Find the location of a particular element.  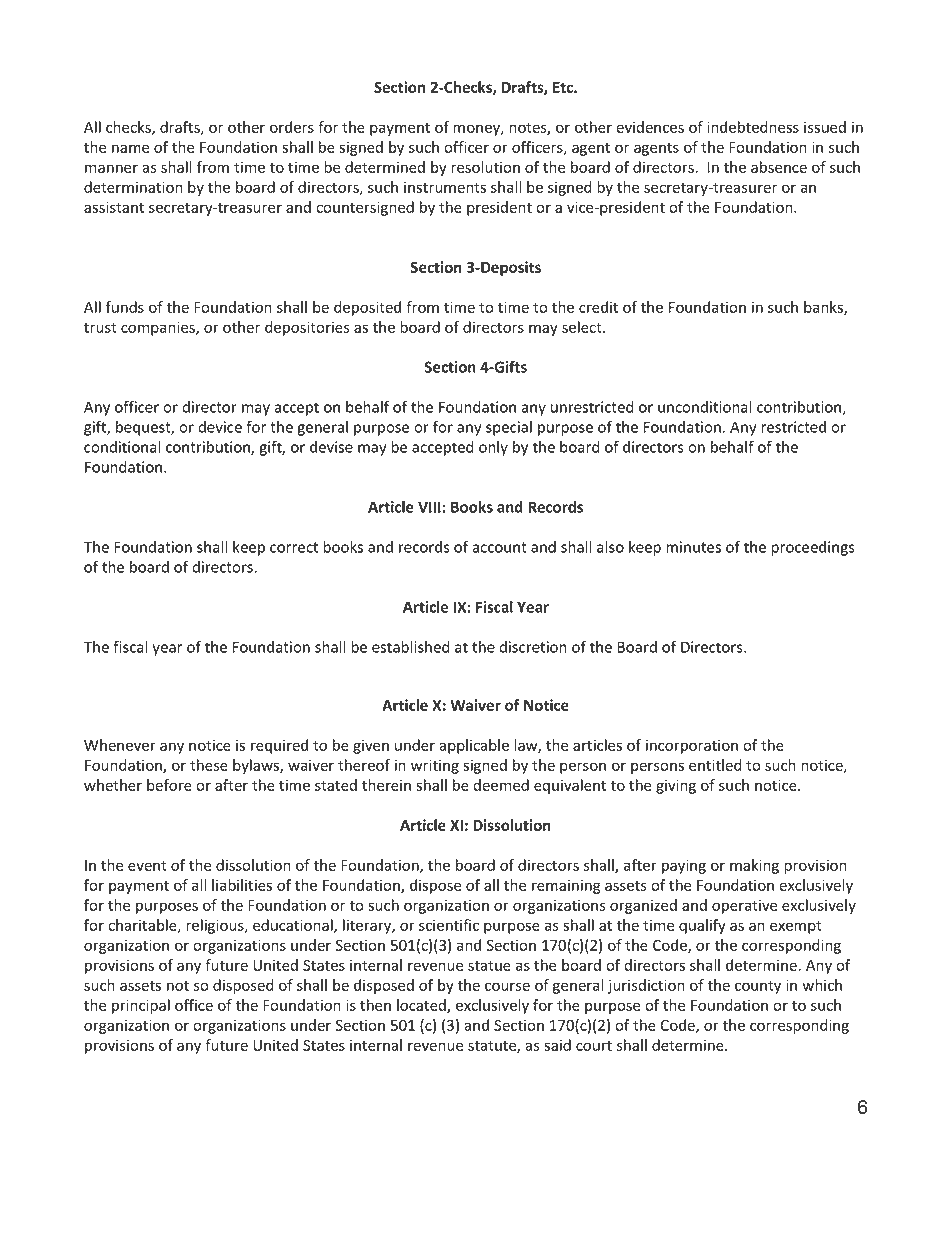

account is located at coordinates (499, 547).
